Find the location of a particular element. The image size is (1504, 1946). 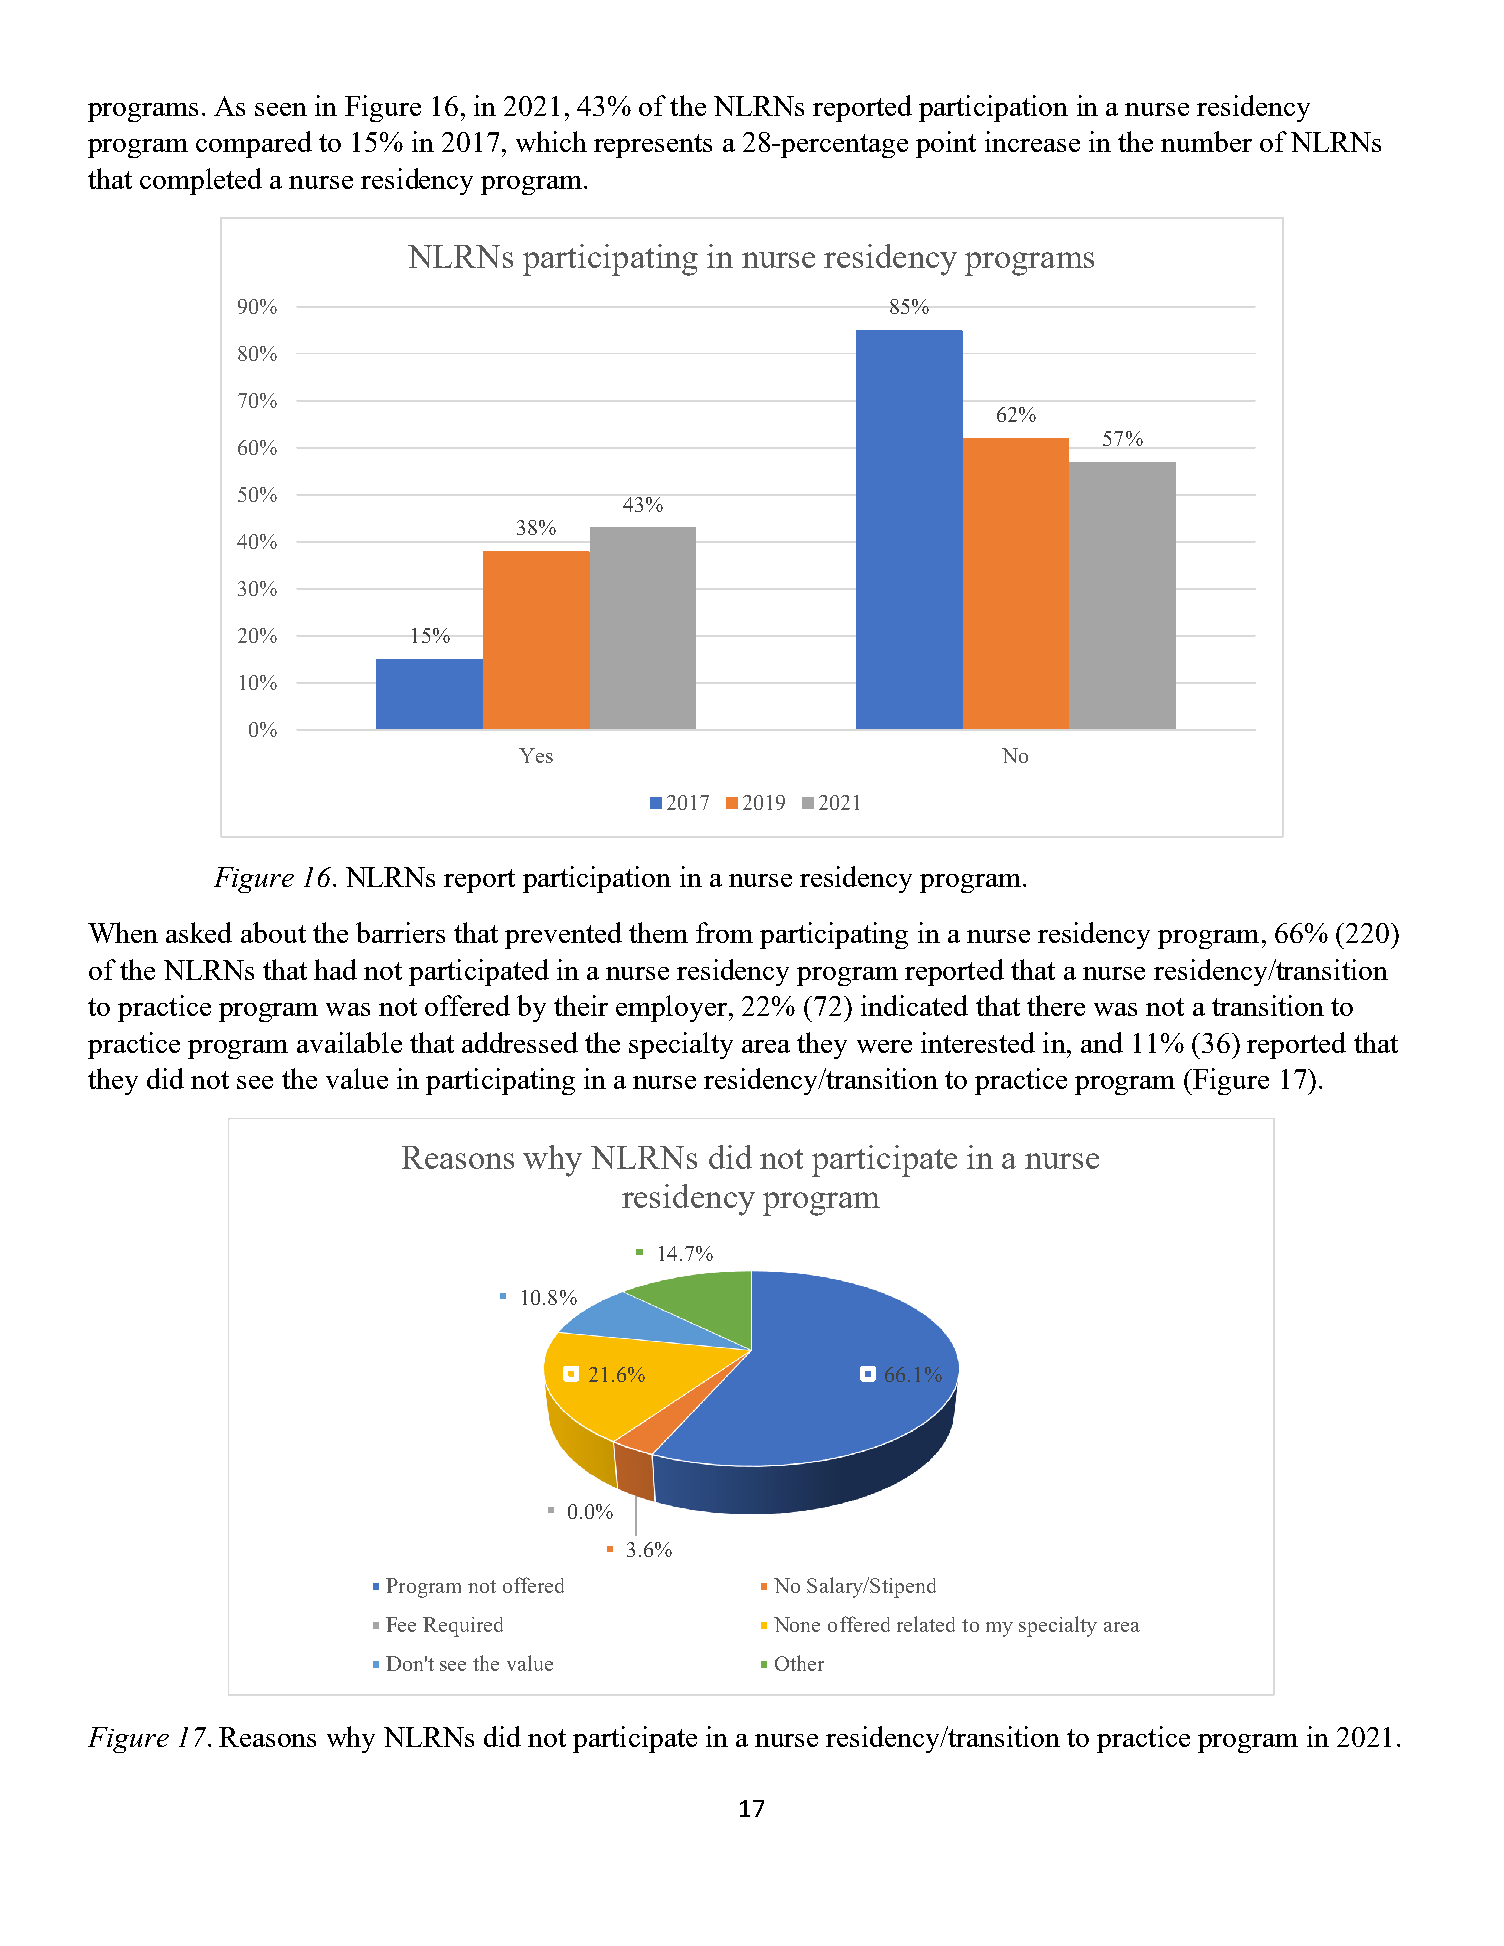

which is located at coordinates (551, 141).
